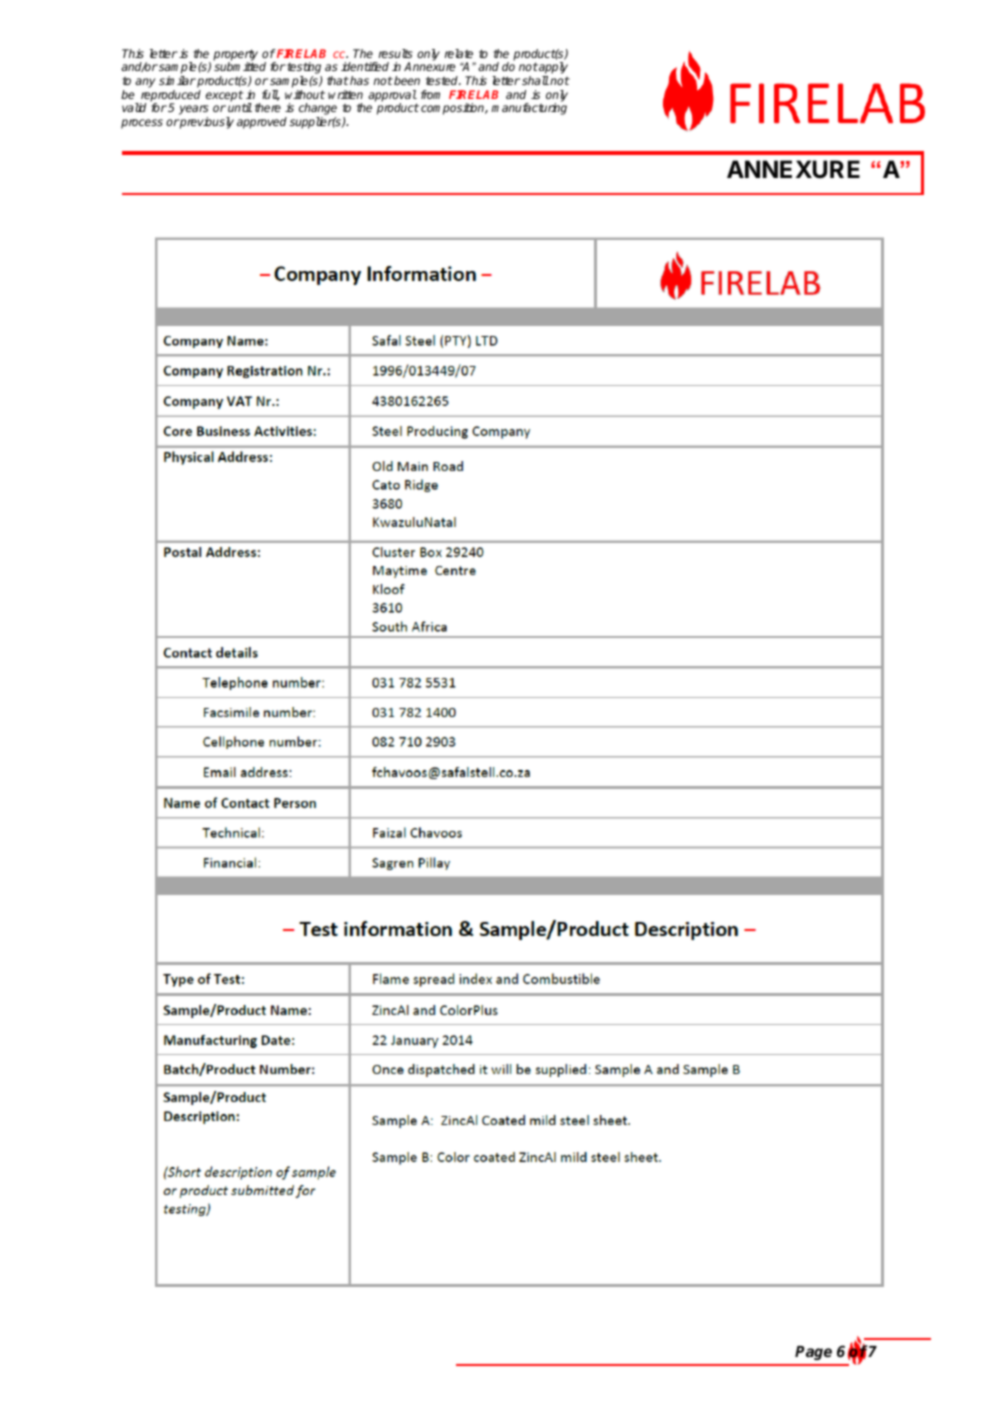 The image size is (1008, 1425). What do you see at coordinates (552, 69) in the screenshot?
I see `apply` at bounding box center [552, 69].
